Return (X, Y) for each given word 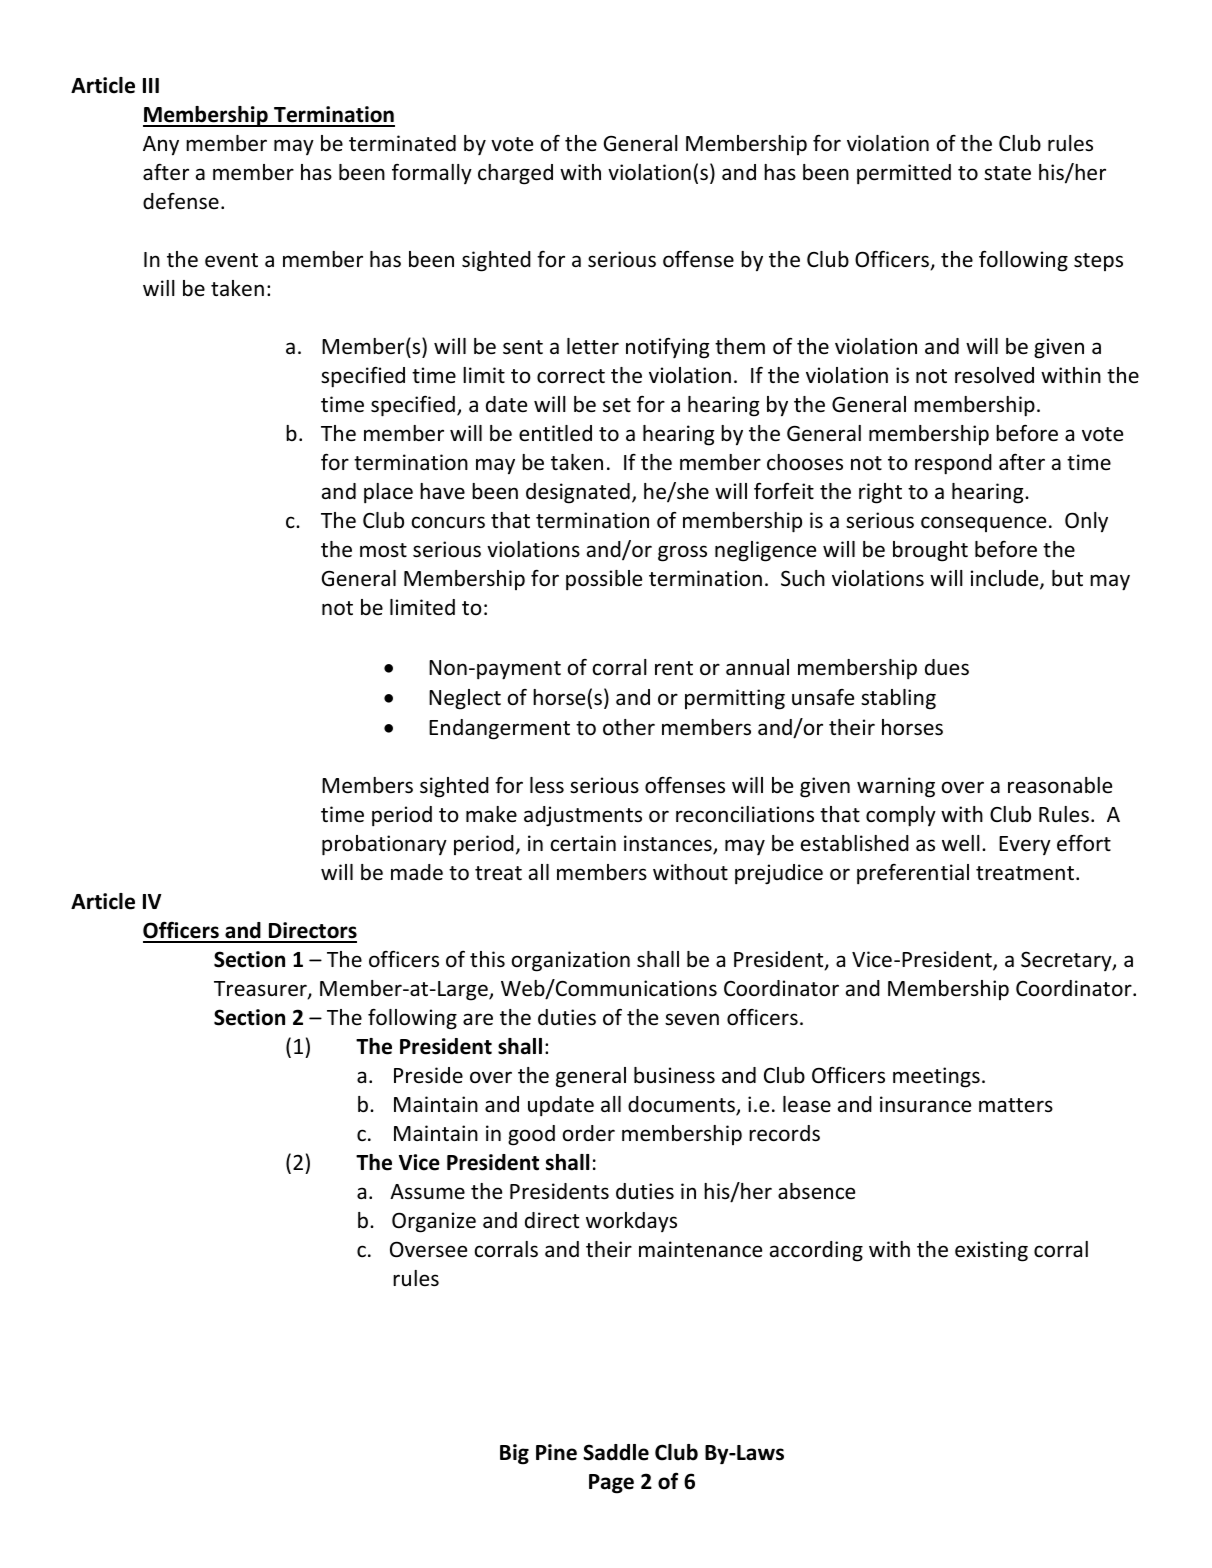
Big (514, 1454)
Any (161, 146)
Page (611, 1484)
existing (991, 1251)
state (1007, 173)
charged (515, 174)
